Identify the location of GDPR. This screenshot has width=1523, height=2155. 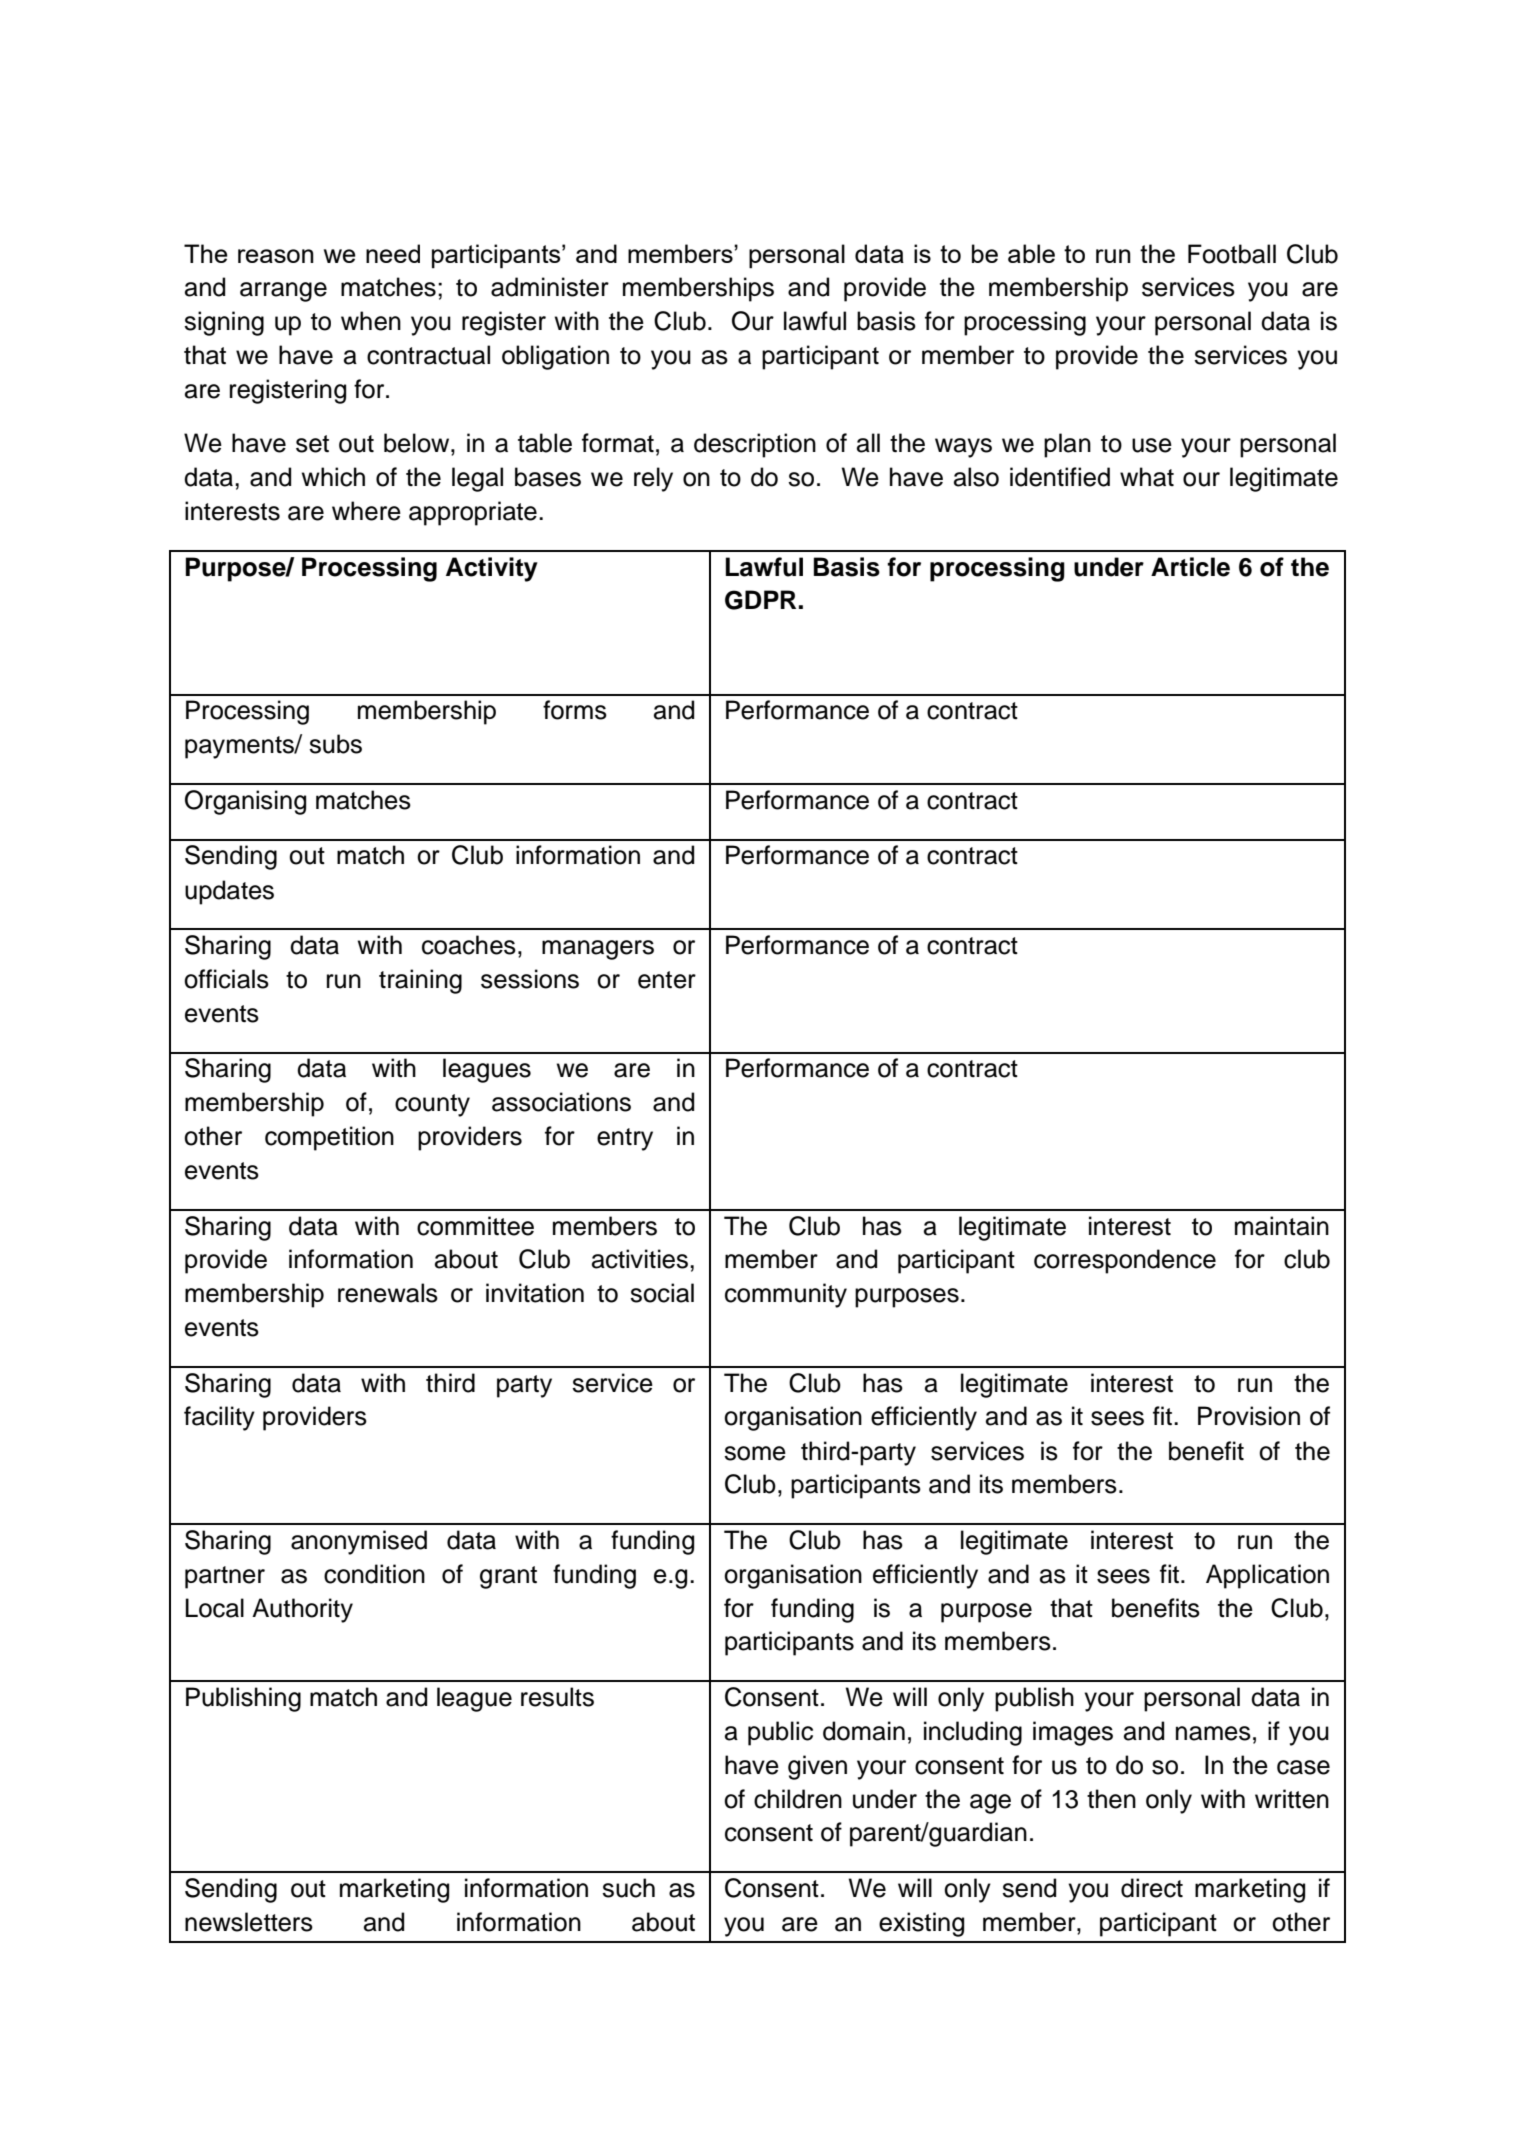
(760, 600).
